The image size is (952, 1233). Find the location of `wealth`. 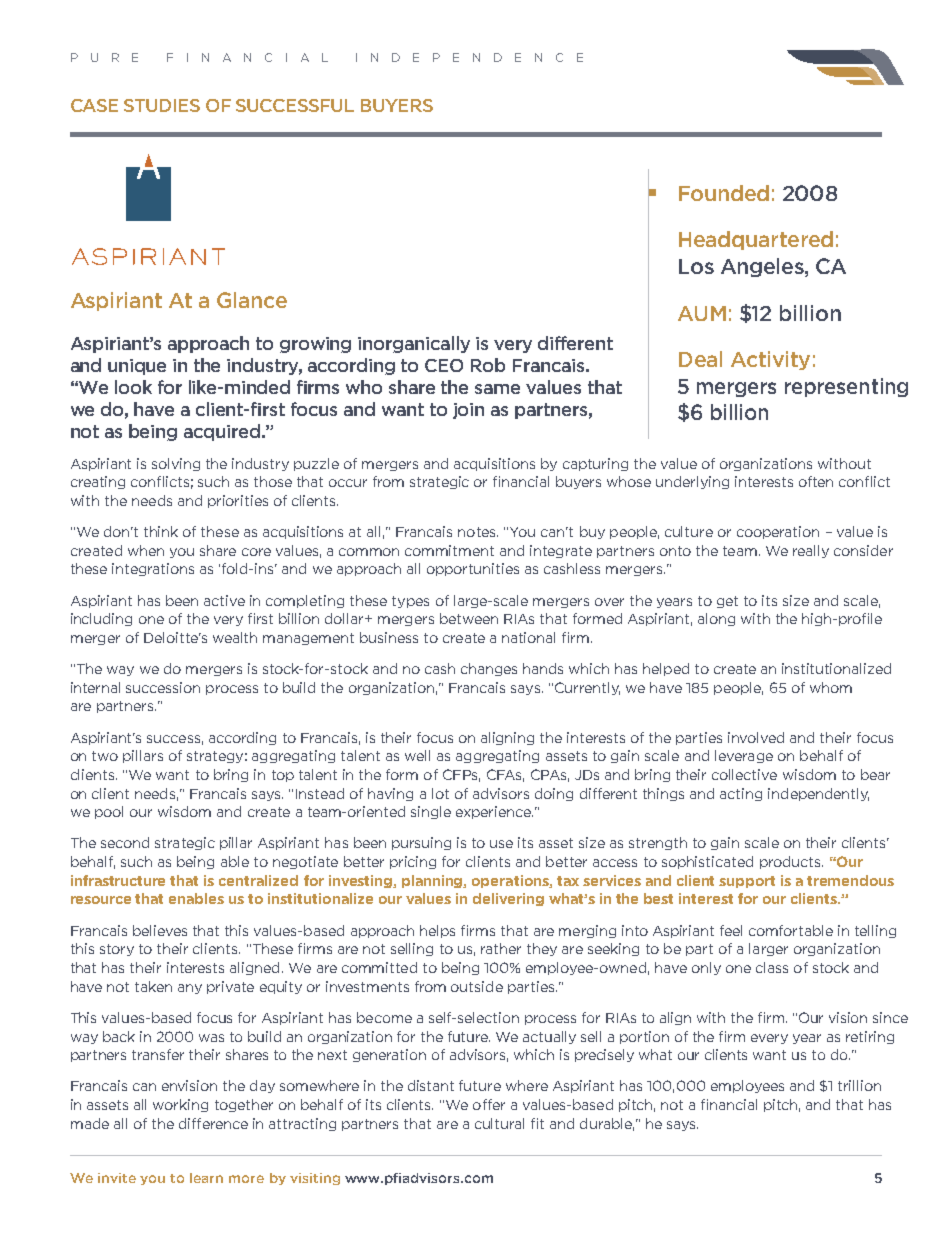

wealth is located at coordinates (235, 637).
